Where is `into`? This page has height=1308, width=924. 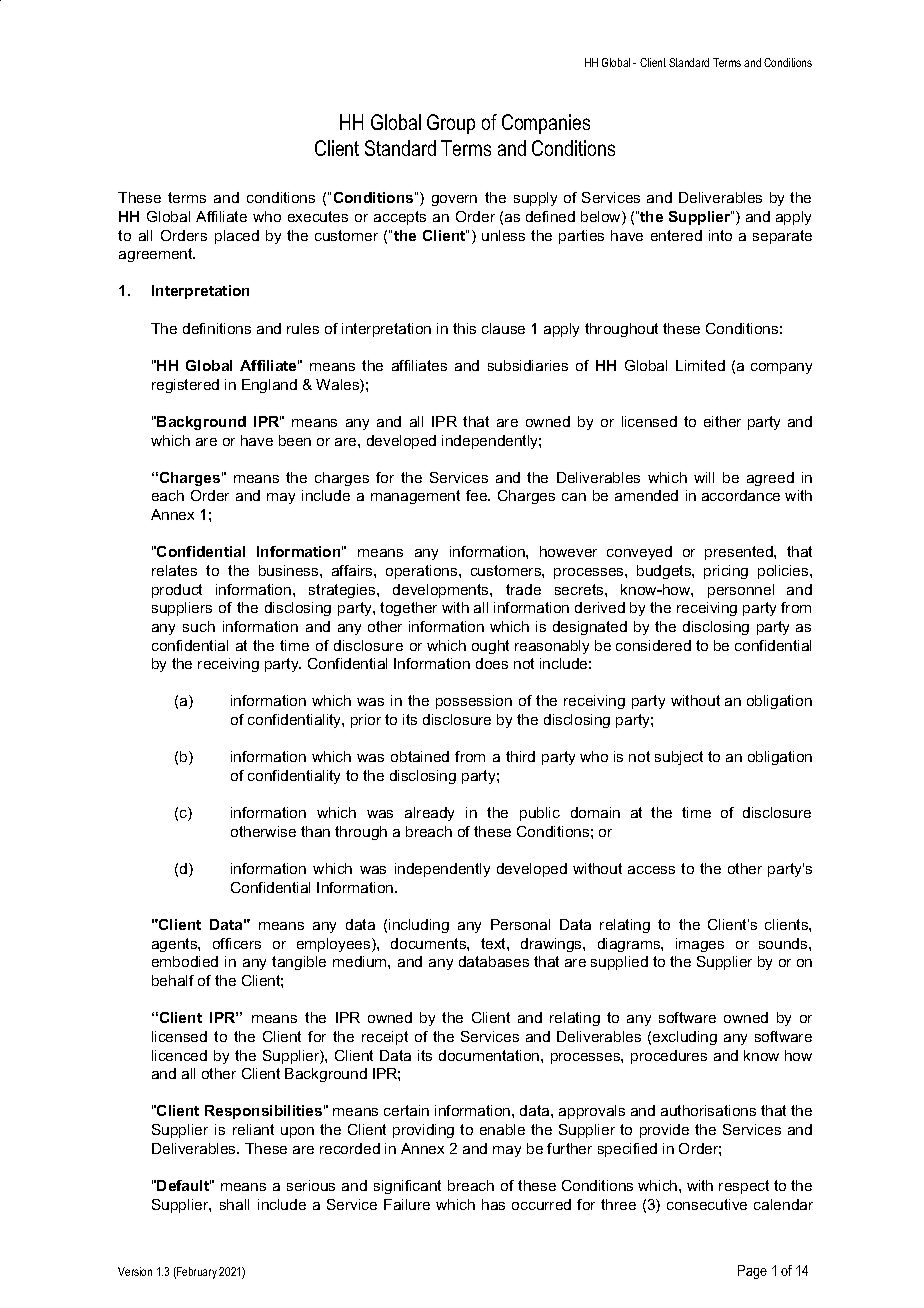 into is located at coordinates (720, 235).
